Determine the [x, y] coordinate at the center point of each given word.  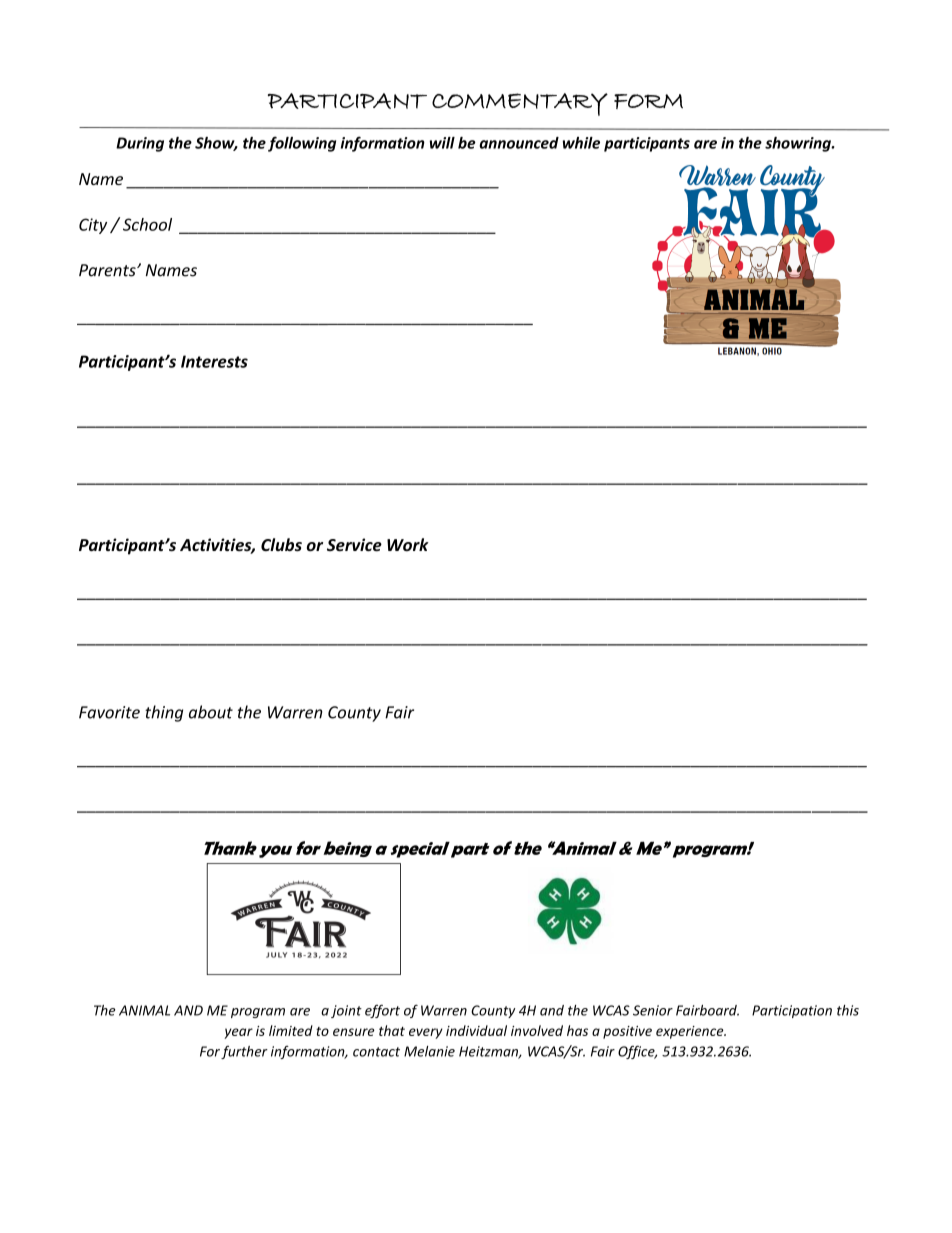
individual [476, 1030]
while [581, 143]
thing [164, 713]
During [140, 144]
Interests [214, 361]
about [211, 712]
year [238, 1033]
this [848, 1010]
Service [354, 545]
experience [691, 1032]
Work [408, 545]
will [442, 143]
